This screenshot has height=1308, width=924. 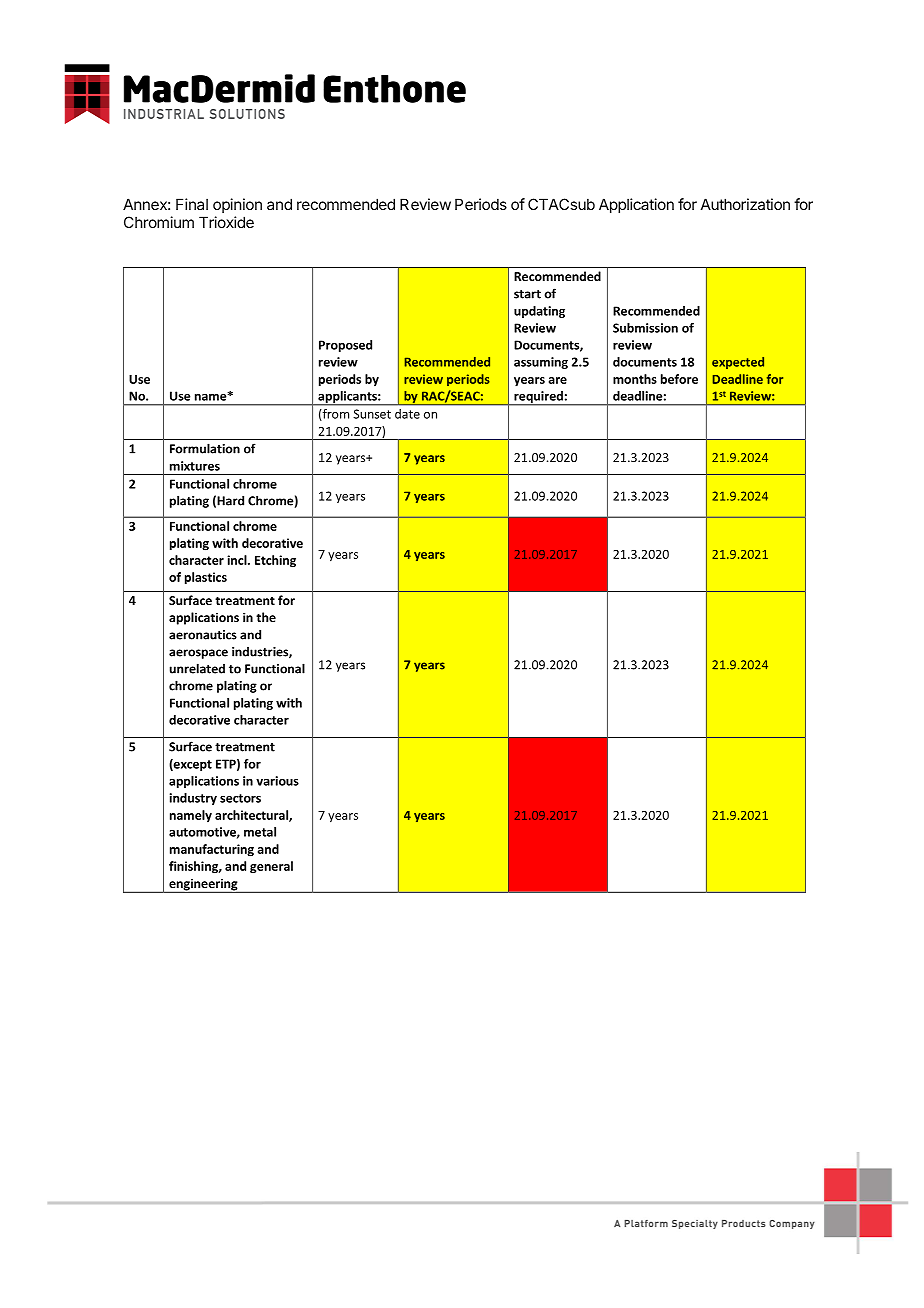 I want to click on before, so click(x=679, y=379).
